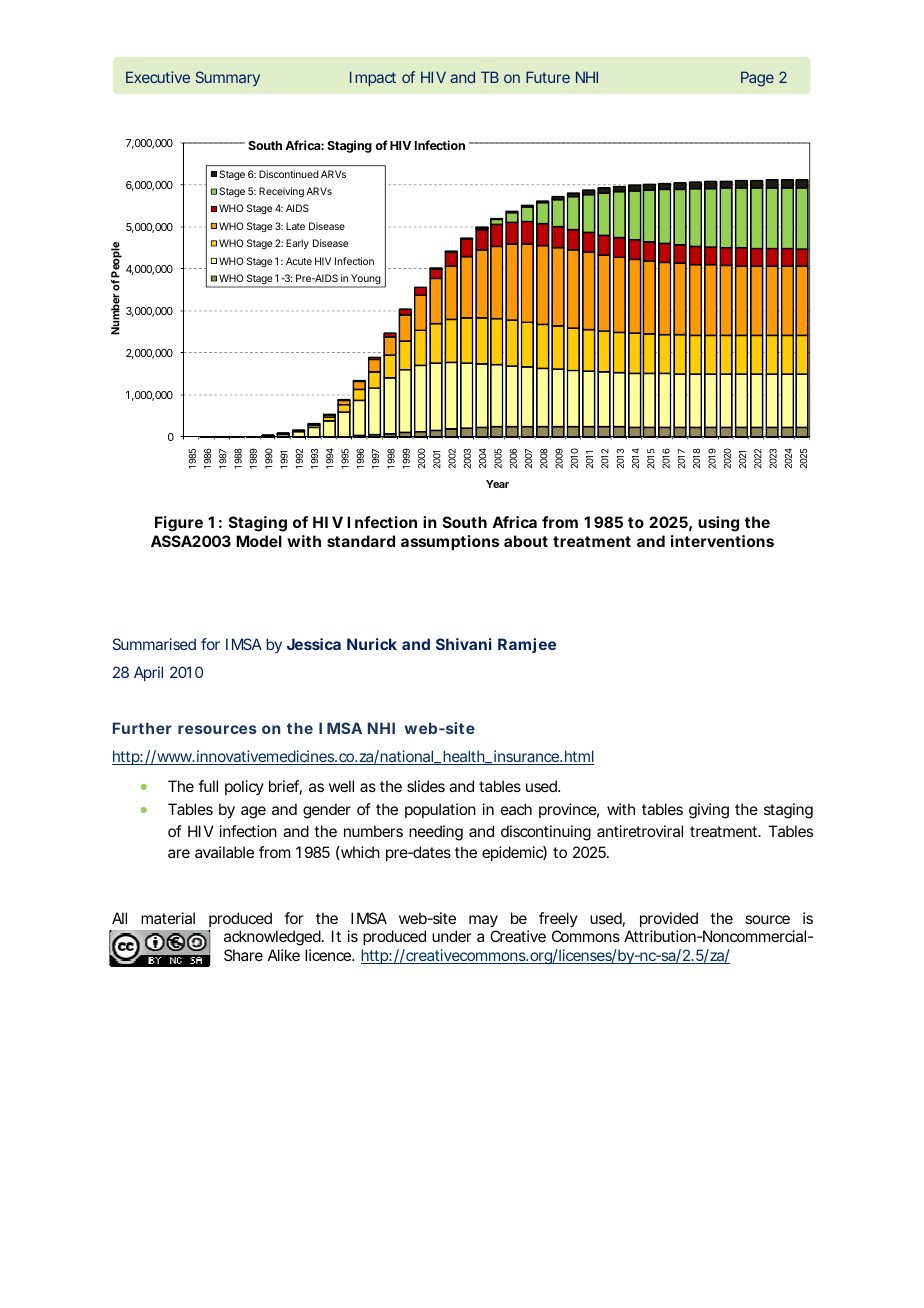  What do you see at coordinates (154, 644) in the document?
I see `Summarised` at bounding box center [154, 644].
